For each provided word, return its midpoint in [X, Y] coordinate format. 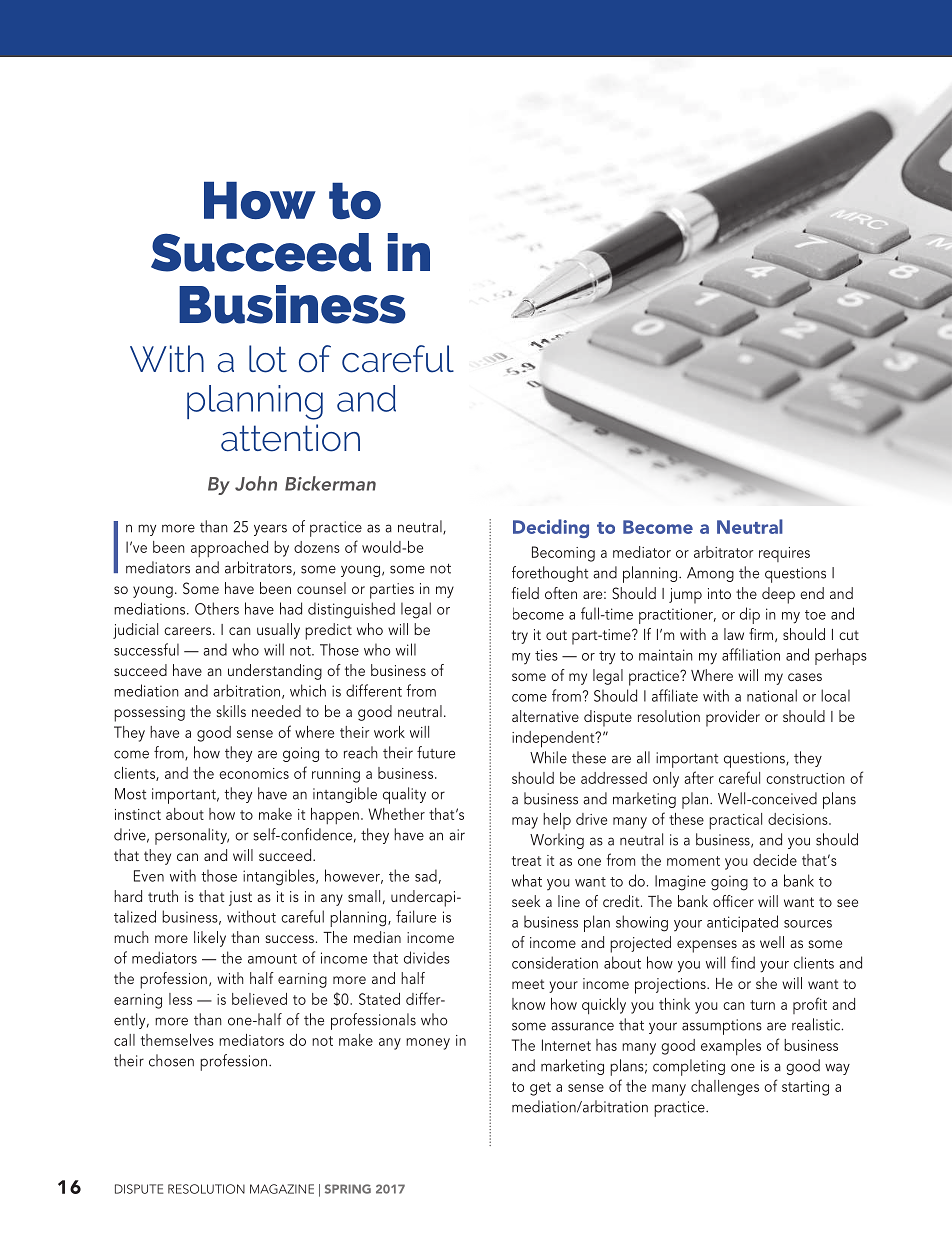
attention [290, 438]
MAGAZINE [282, 1189]
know [528, 1004]
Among [710, 574]
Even [149, 876]
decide [775, 860]
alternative [545, 716]
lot [268, 359]
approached [229, 549]
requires [784, 554]
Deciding [551, 528]
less [180, 999]
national [772, 695]
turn [762, 1005]
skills [231, 711]
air [457, 835]
